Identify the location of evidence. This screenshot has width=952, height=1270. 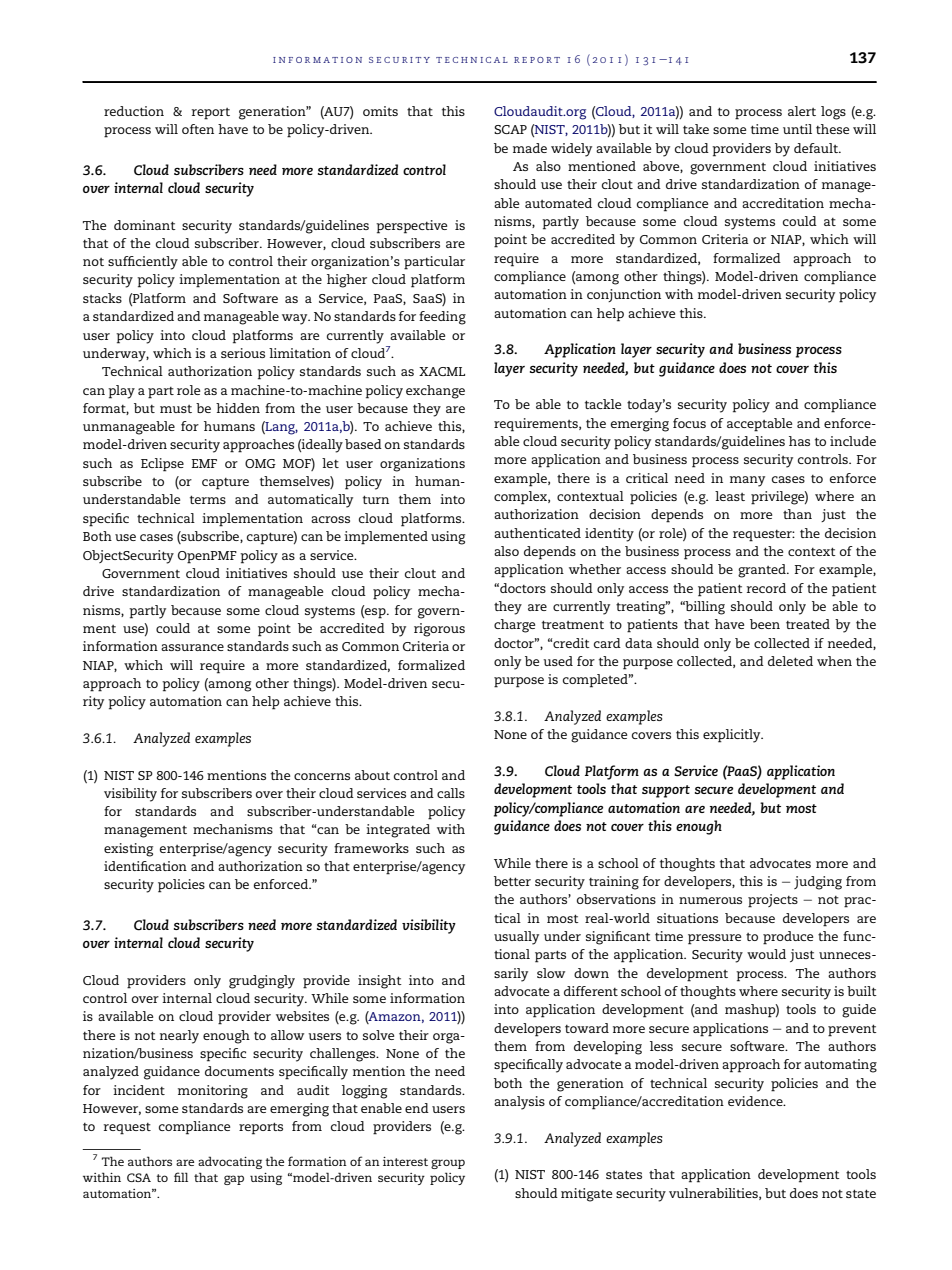
(756, 1101).
